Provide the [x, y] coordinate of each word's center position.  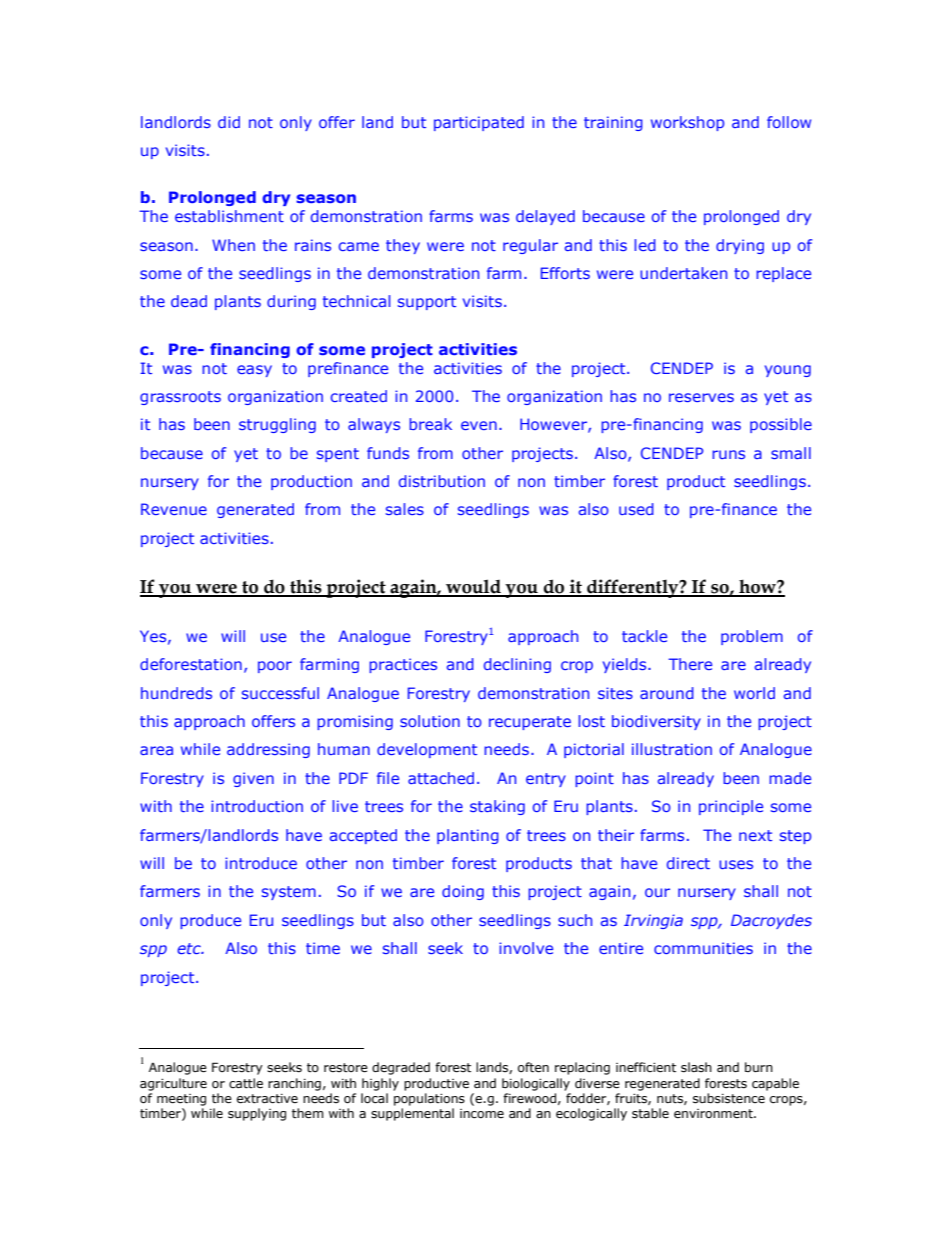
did [229, 122]
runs [728, 454]
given [253, 779]
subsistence [729, 1098]
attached [441, 778]
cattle [246, 1083]
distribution [442, 481]
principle [731, 807]
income [482, 1113]
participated [479, 123]
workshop [687, 123]
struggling [277, 425]
